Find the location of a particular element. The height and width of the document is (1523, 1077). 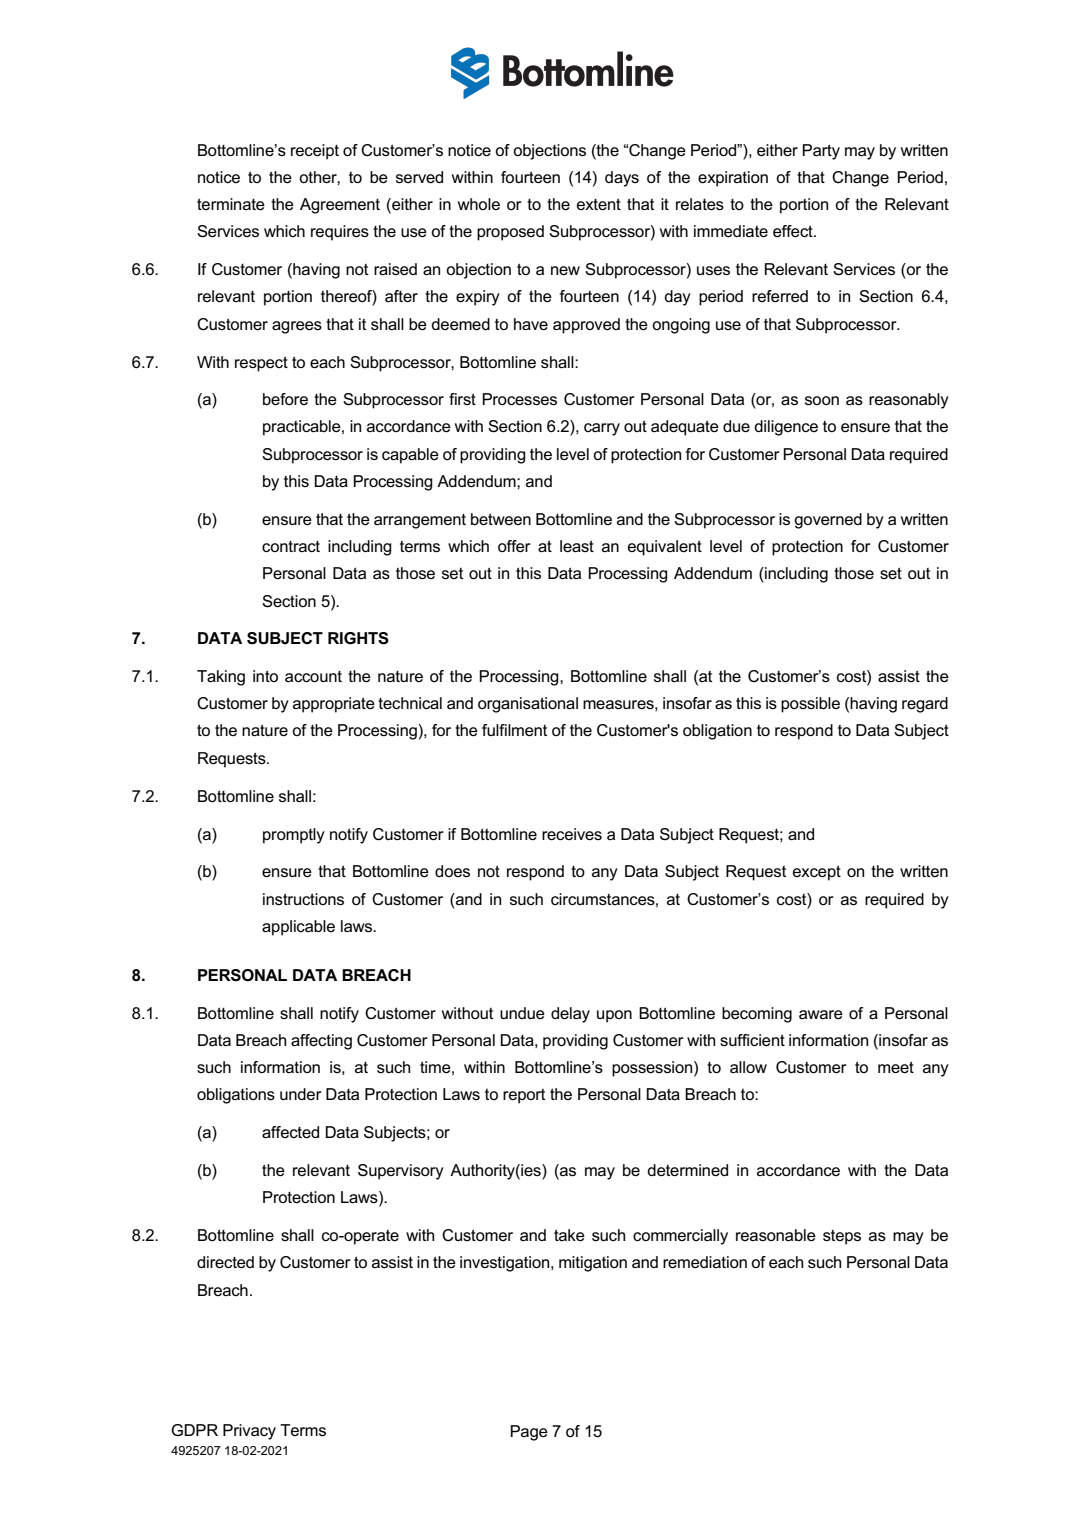

under is located at coordinates (301, 1094).
